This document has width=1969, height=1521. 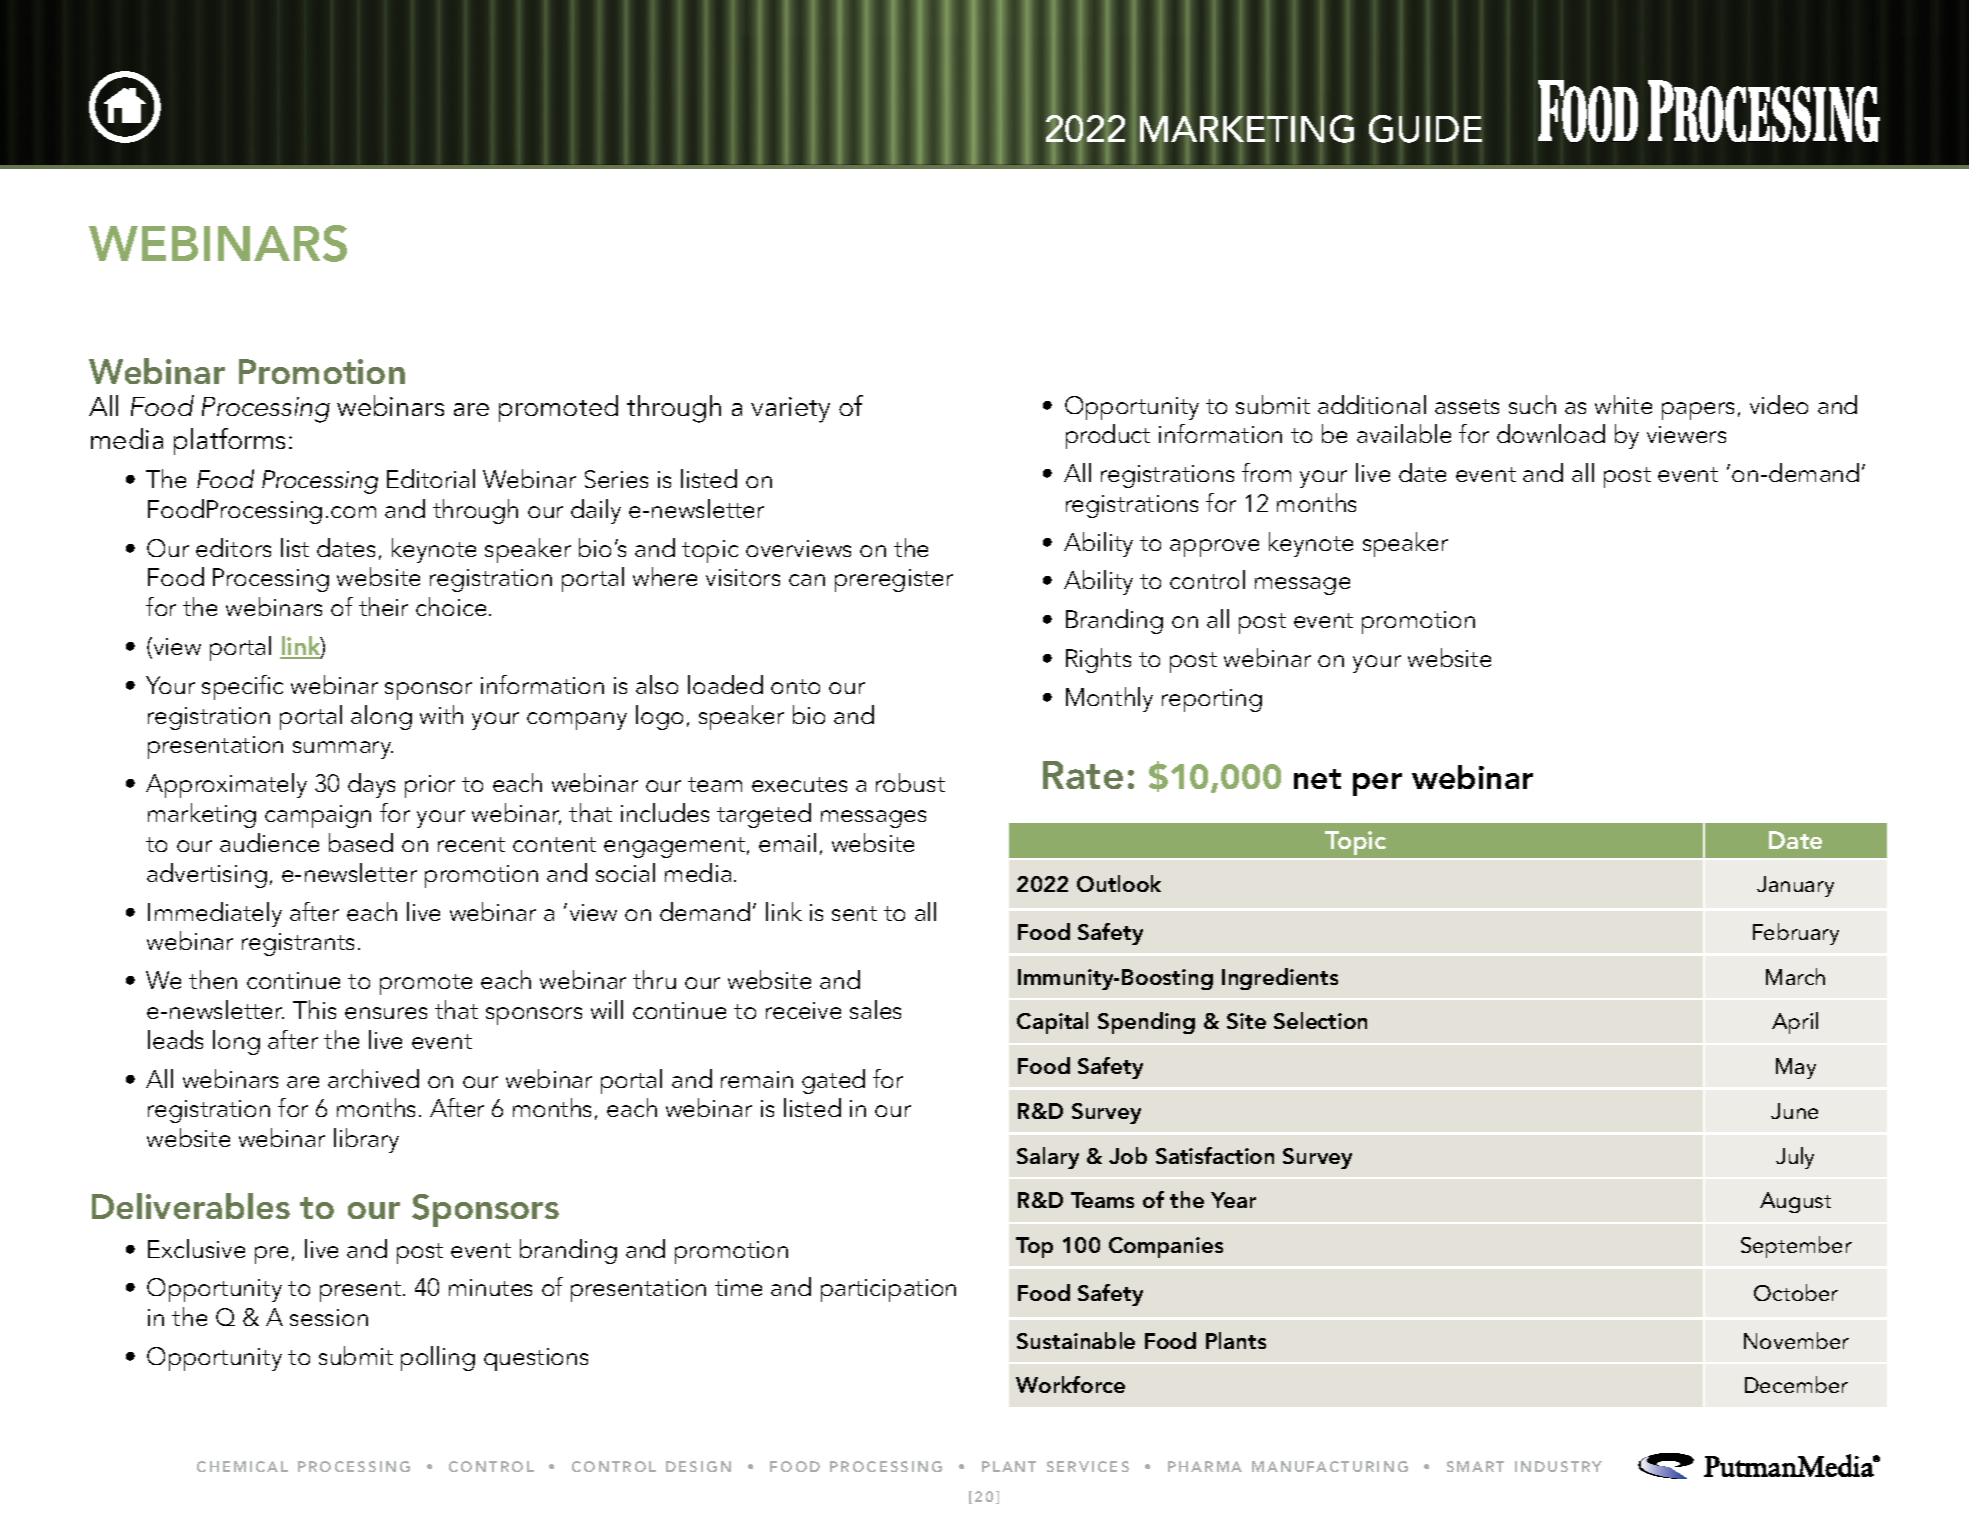 I want to click on white, so click(x=1623, y=404).
